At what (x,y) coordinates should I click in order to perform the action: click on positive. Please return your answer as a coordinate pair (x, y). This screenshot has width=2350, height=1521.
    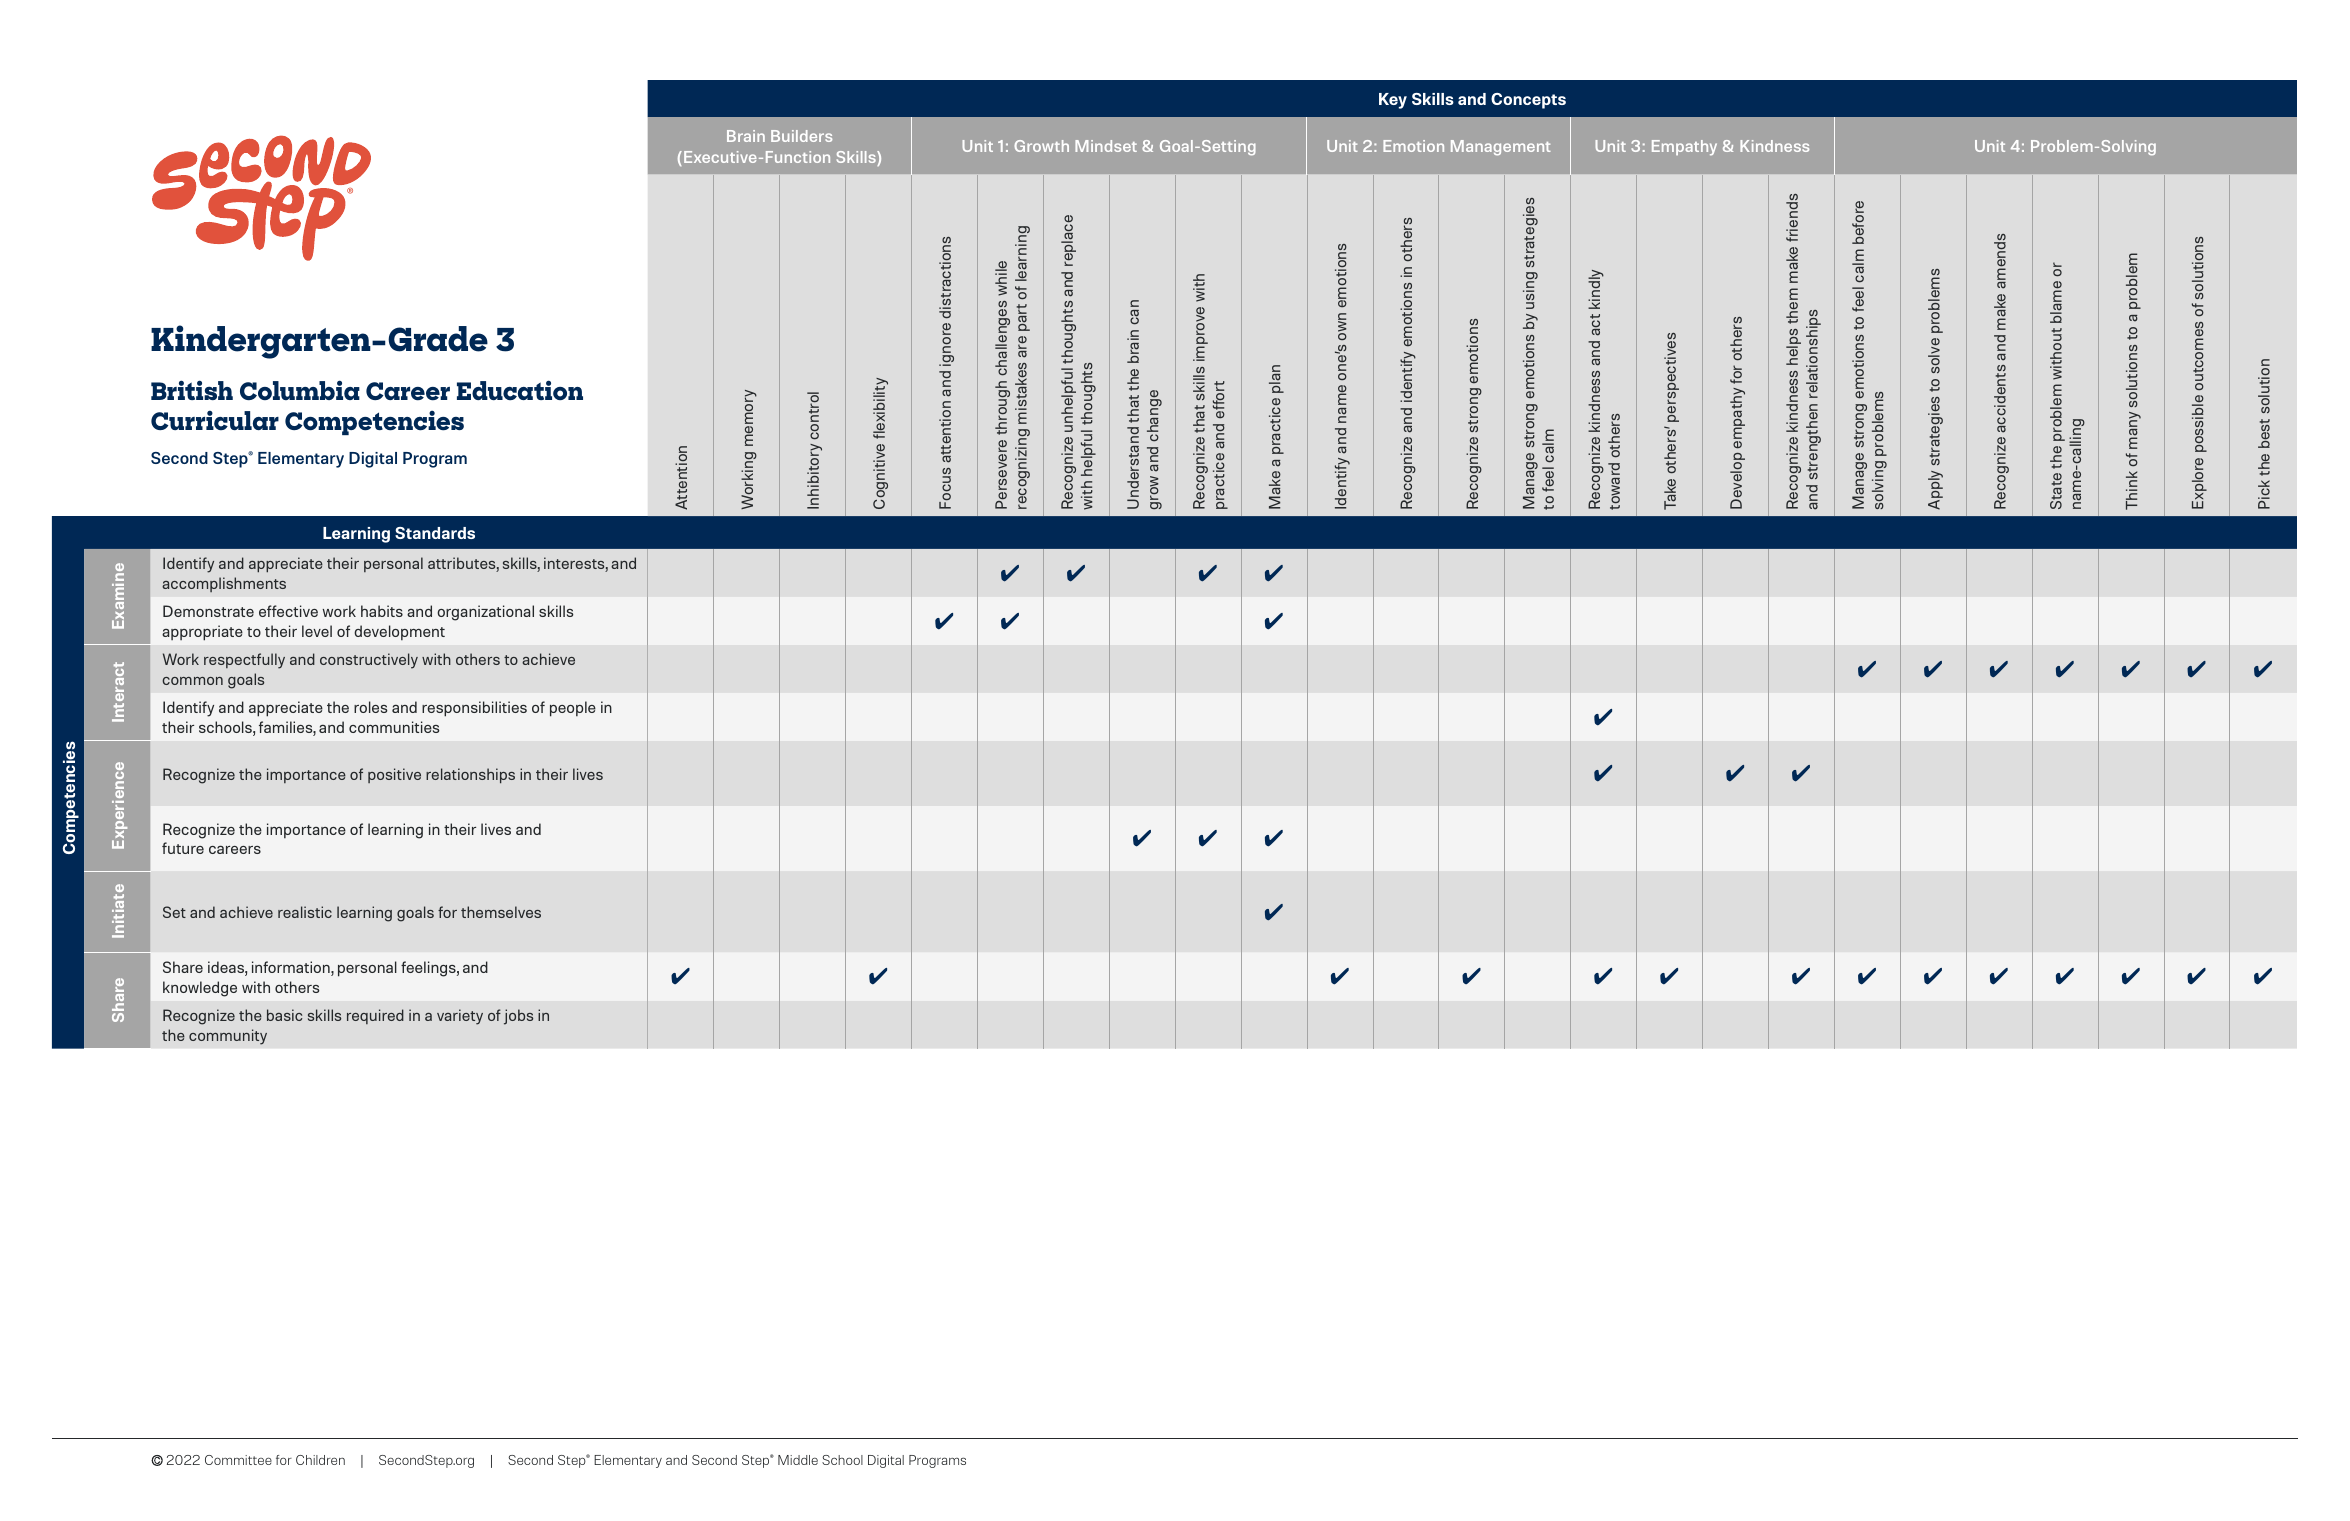
    Looking at the image, I should click on (394, 775).
